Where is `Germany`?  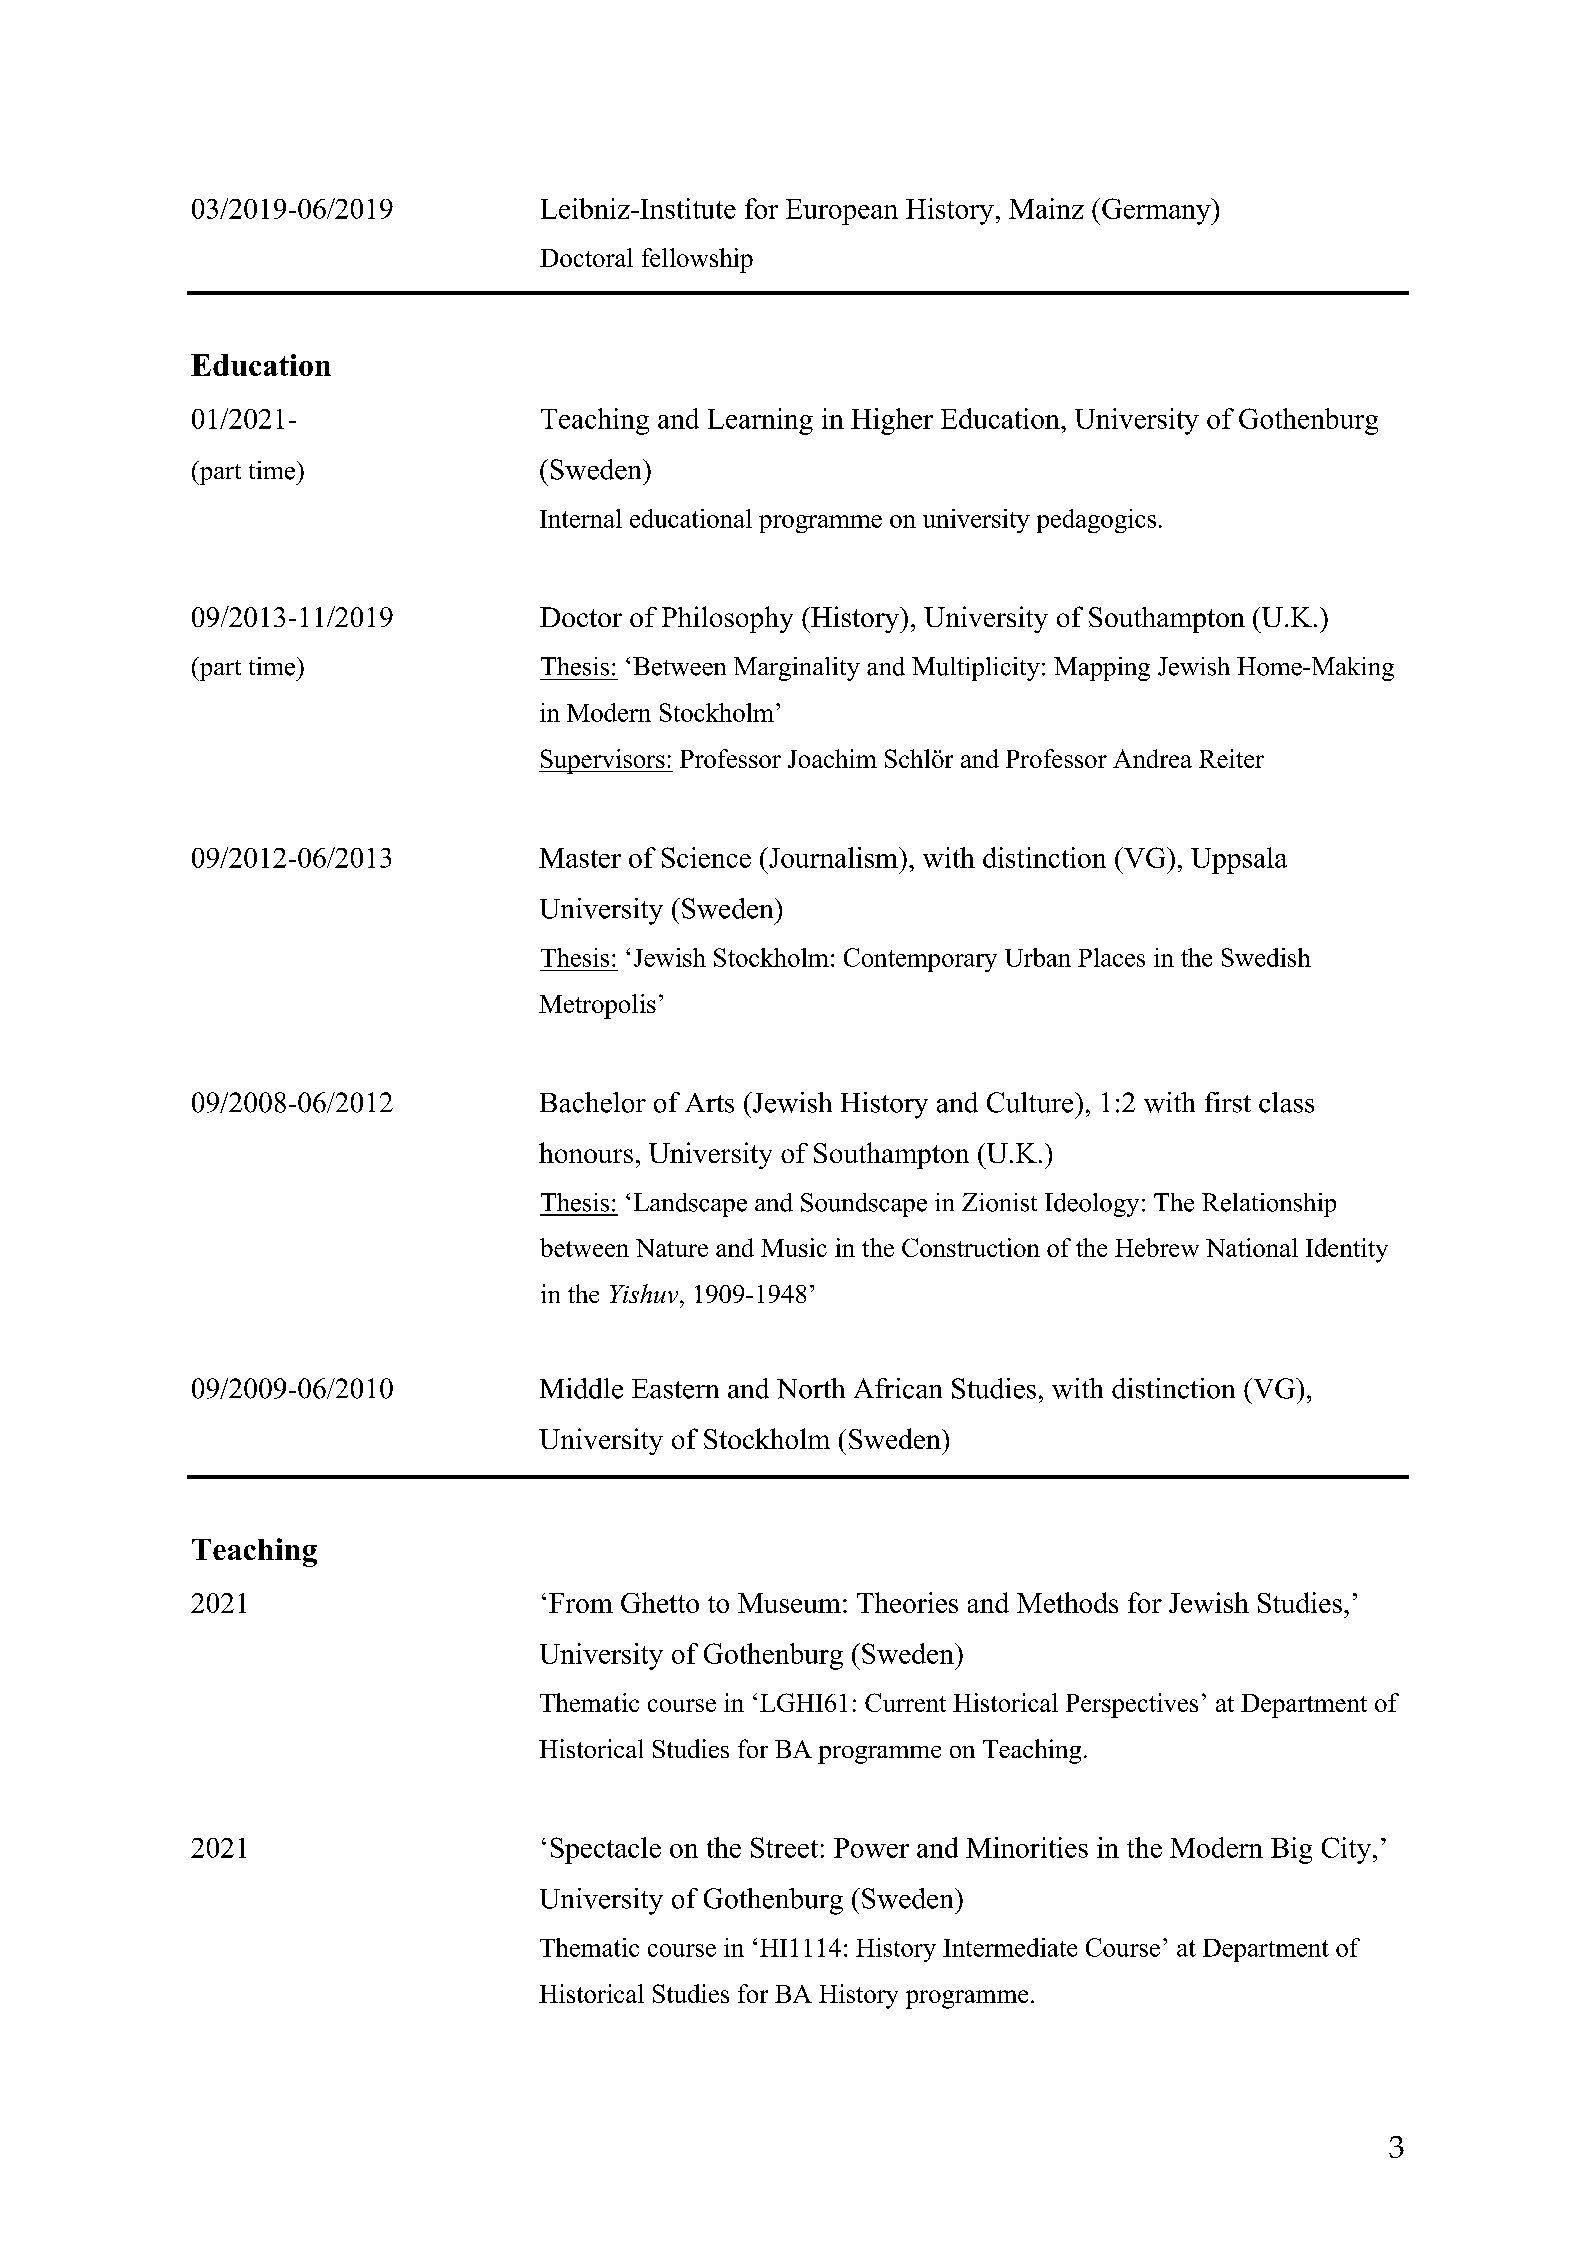
Germany is located at coordinates (1157, 211).
